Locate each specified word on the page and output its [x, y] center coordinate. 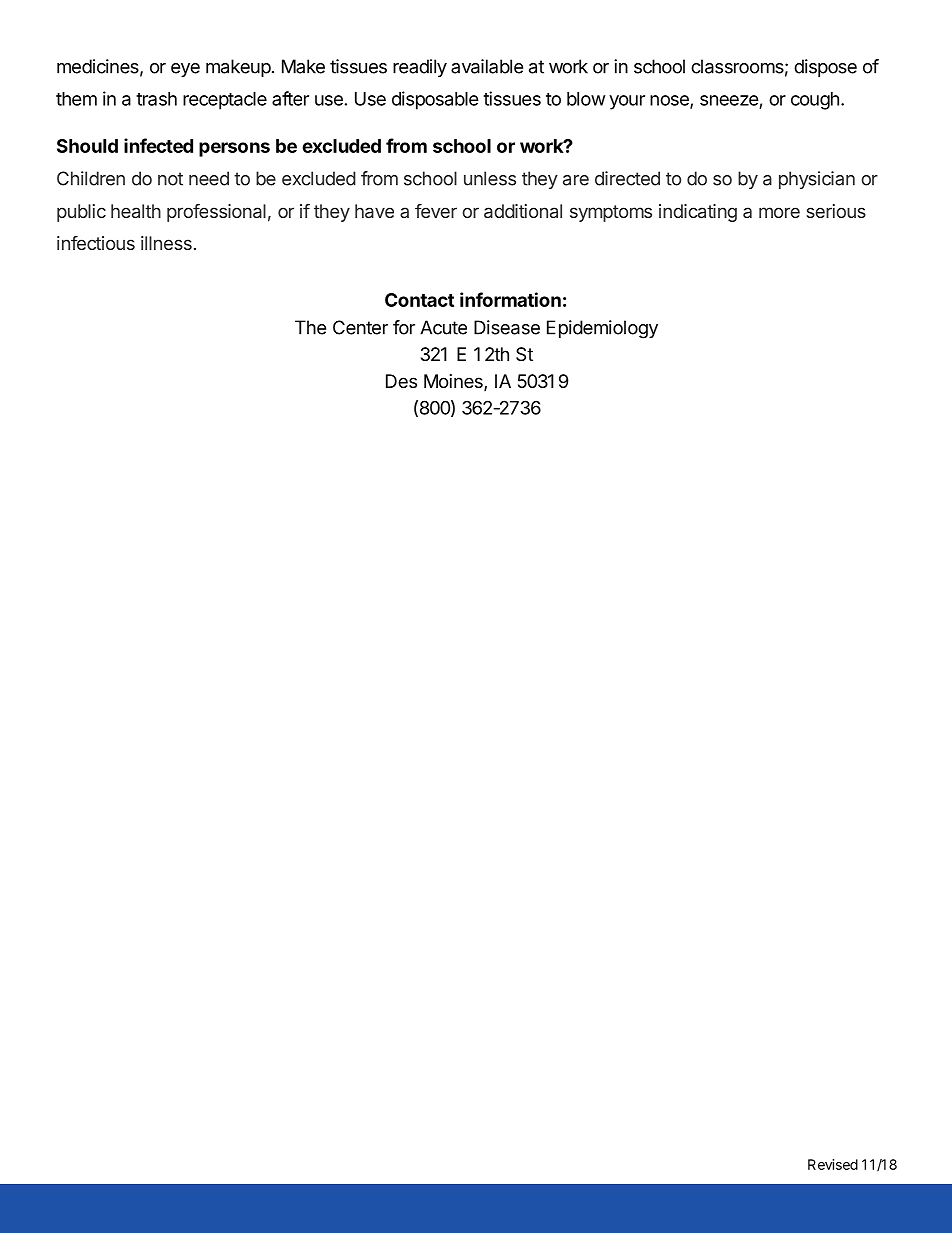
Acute [443, 327]
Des [401, 381]
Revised [833, 1164]
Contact [419, 300]
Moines [454, 382]
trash [156, 99]
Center [360, 327]
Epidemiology [602, 329]
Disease [507, 327]
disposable [435, 100]
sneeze [729, 100]
